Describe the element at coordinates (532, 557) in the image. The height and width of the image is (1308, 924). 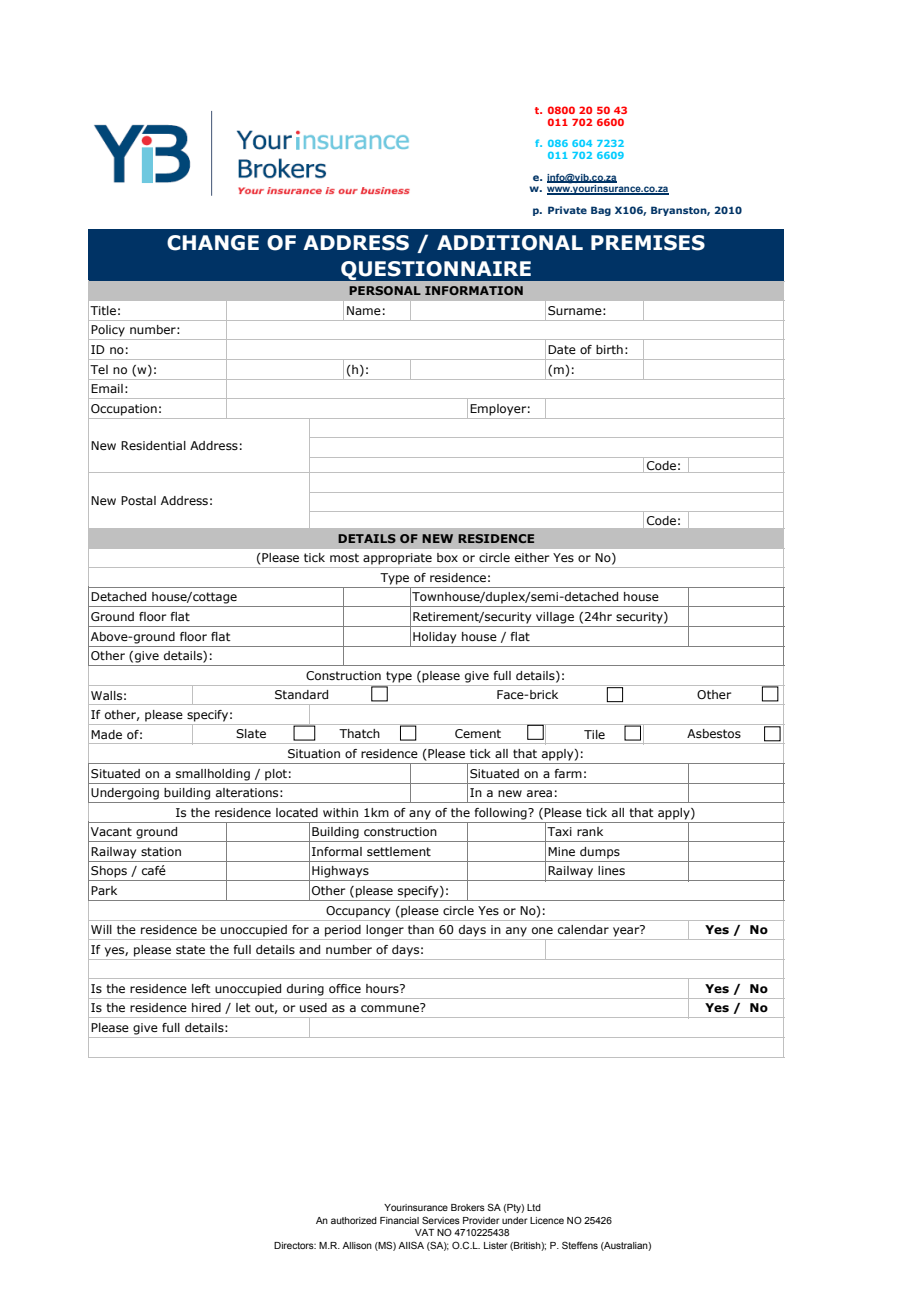
I see `either` at that location.
